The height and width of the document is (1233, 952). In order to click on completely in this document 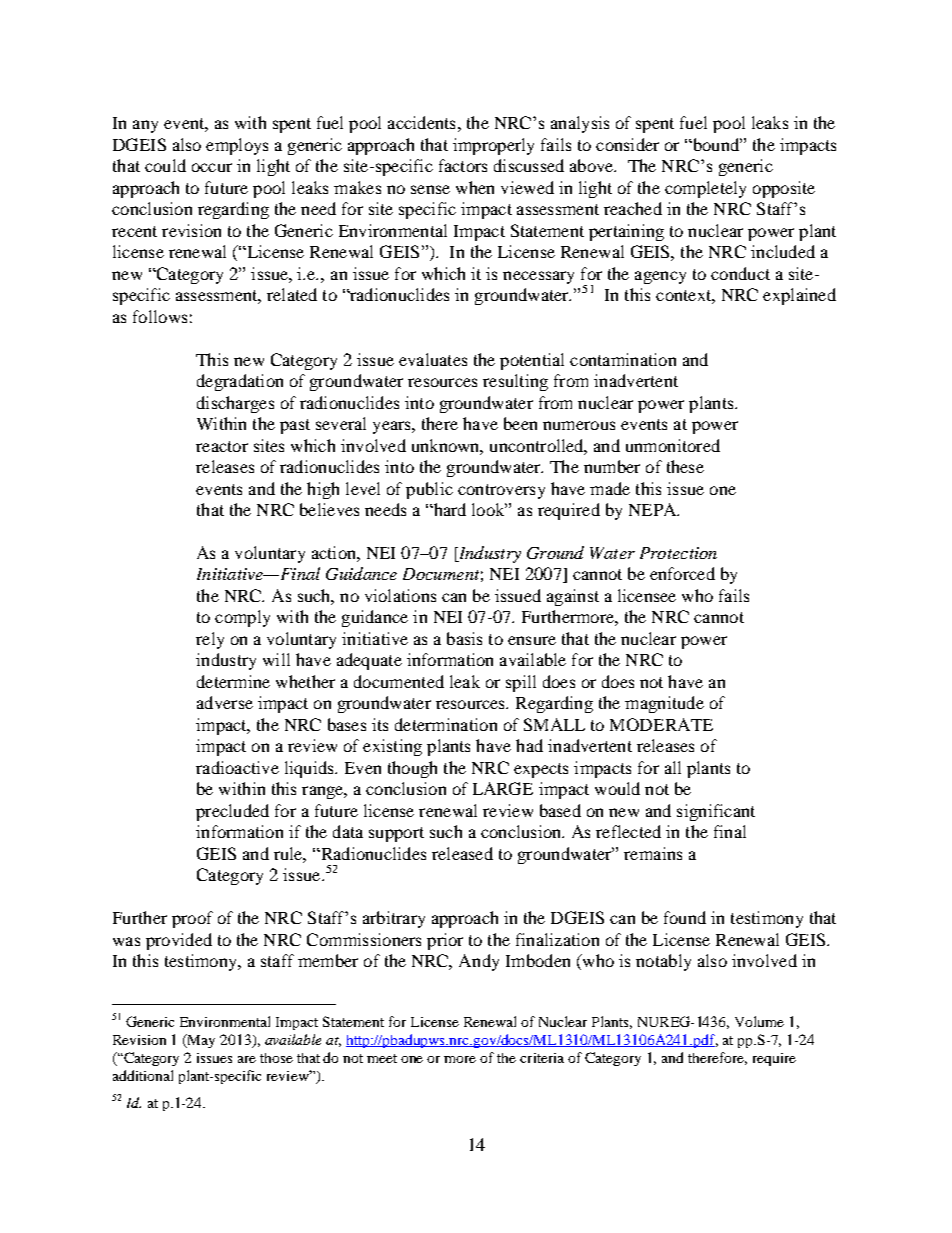, I will do `click(705, 189)`.
